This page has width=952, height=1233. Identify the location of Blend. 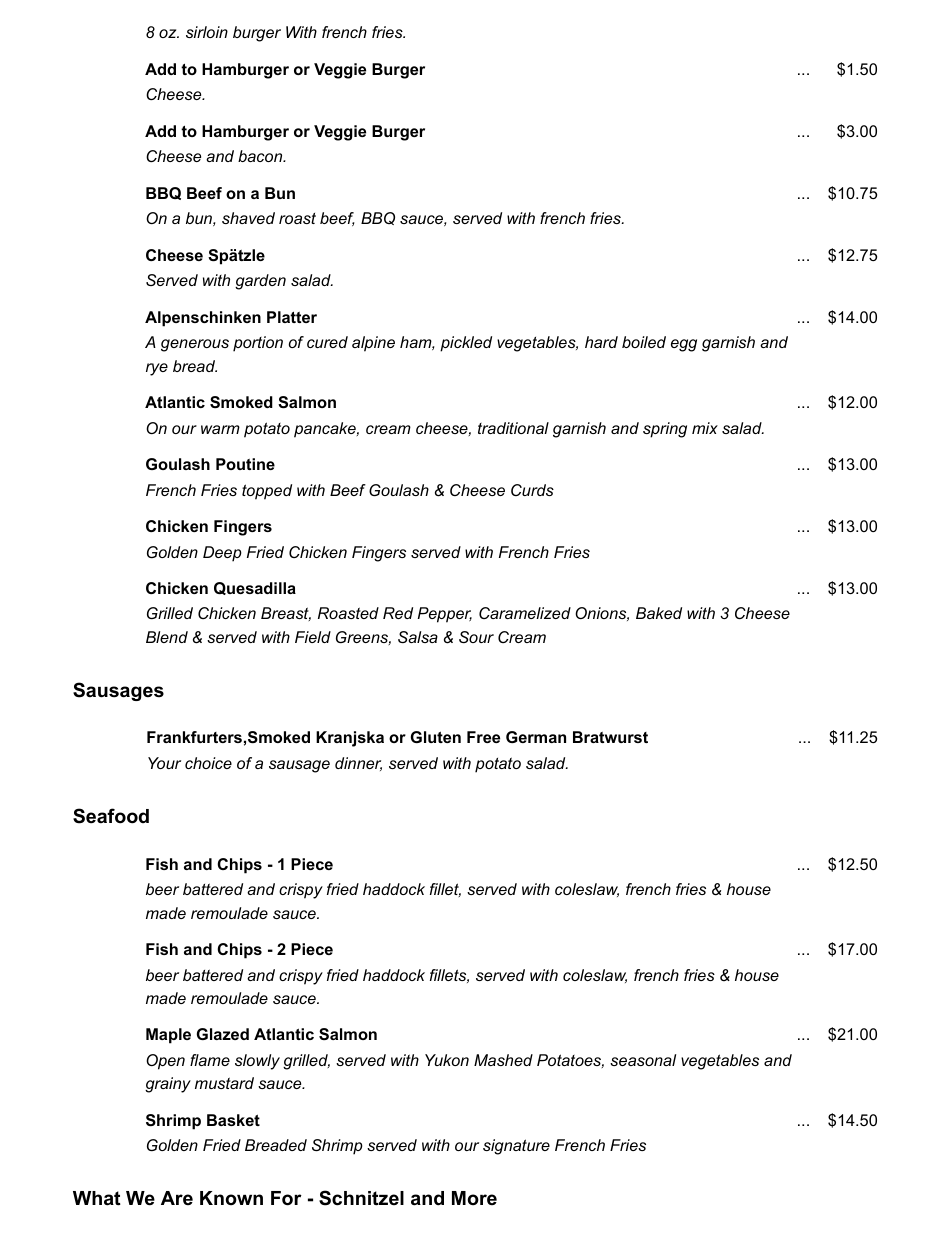
(167, 637).
